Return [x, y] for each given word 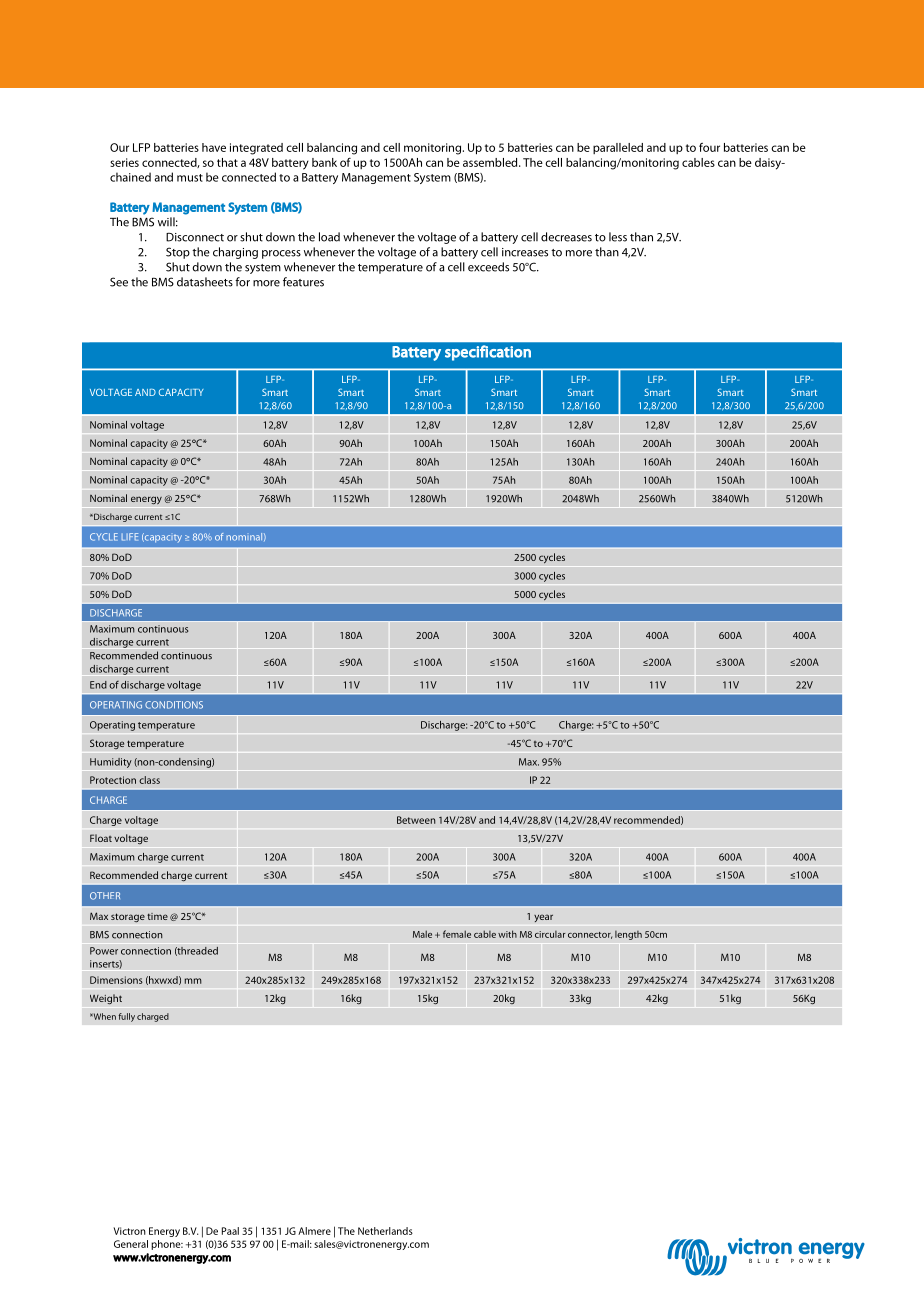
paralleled [618, 148]
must [190, 178]
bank [324, 162]
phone [167, 1245]
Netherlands [385, 1231]
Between [416, 820]
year [543, 918]
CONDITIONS [174, 705]
